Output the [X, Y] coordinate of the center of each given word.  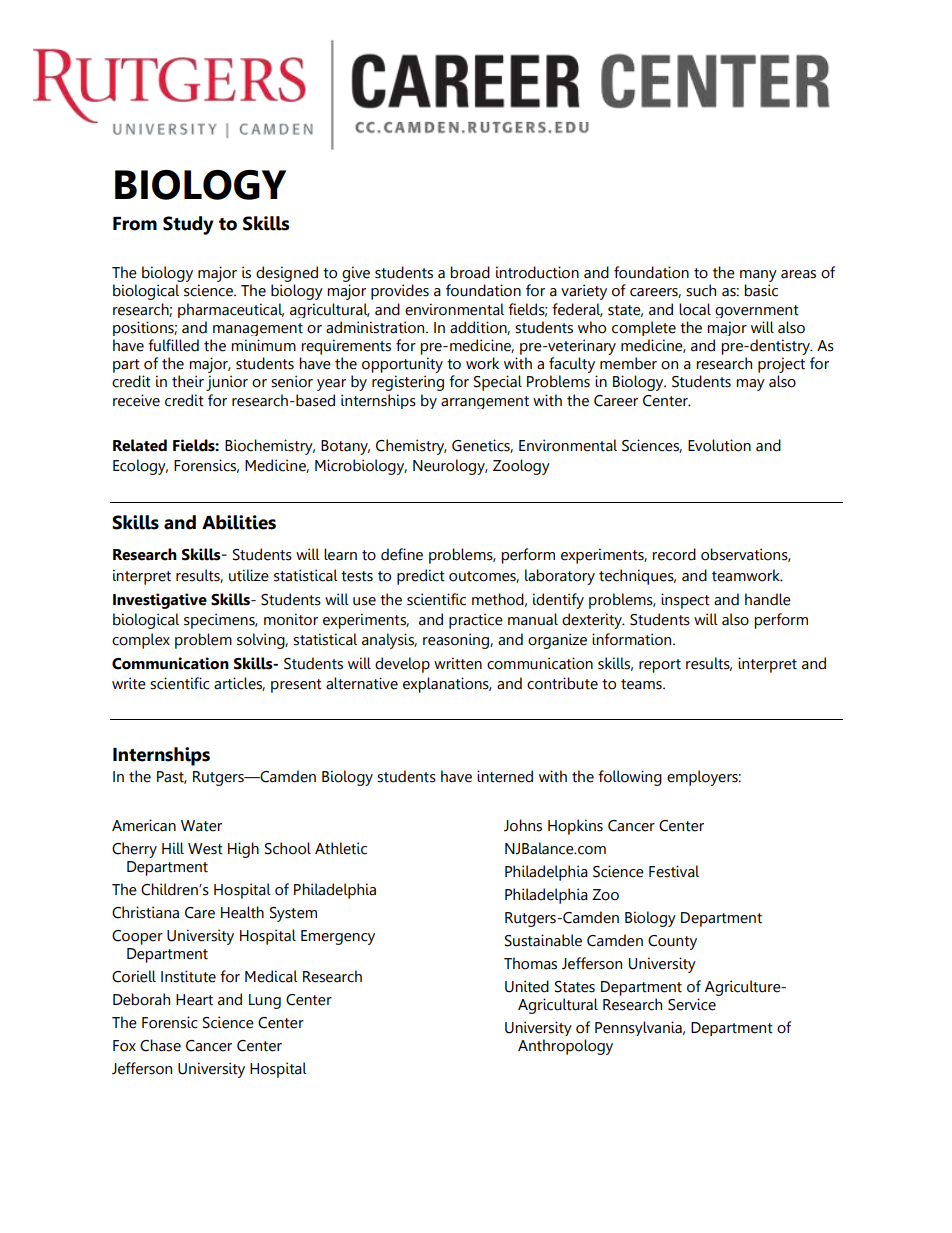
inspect [685, 601]
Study [188, 225]
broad [470, 272]
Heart [194, 1000]
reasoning [457, 641]
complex [141, 641]
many [758, 276]
